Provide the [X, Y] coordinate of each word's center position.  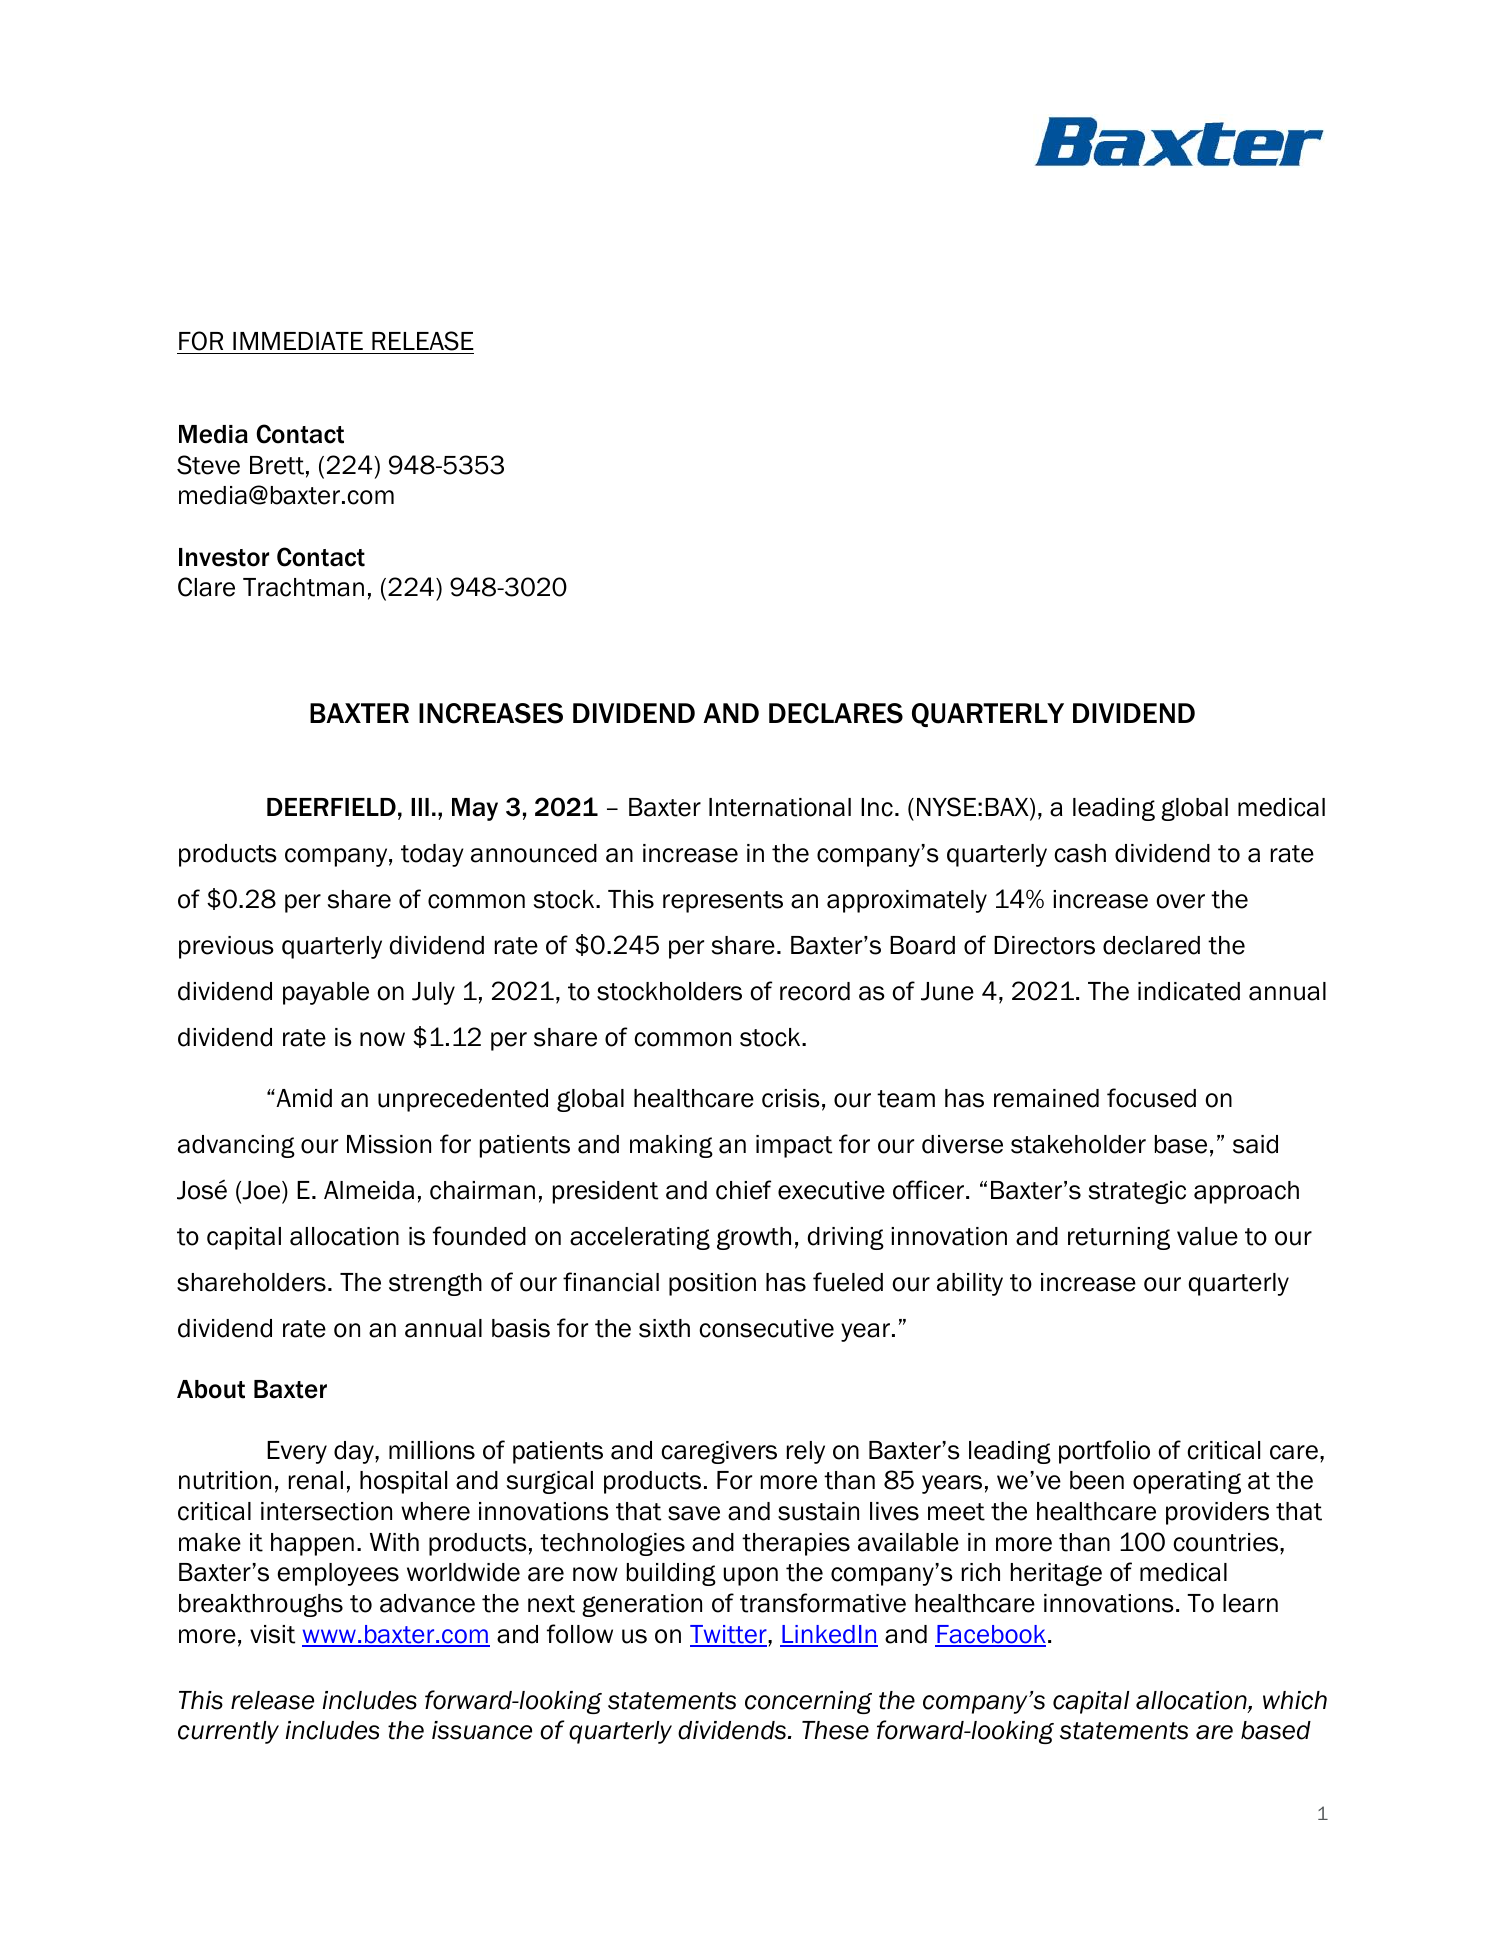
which [1295, 1700]
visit [272, 1634]
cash [1080, 853]
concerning [808, 1702]
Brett [277, 465]
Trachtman [303, 587]
